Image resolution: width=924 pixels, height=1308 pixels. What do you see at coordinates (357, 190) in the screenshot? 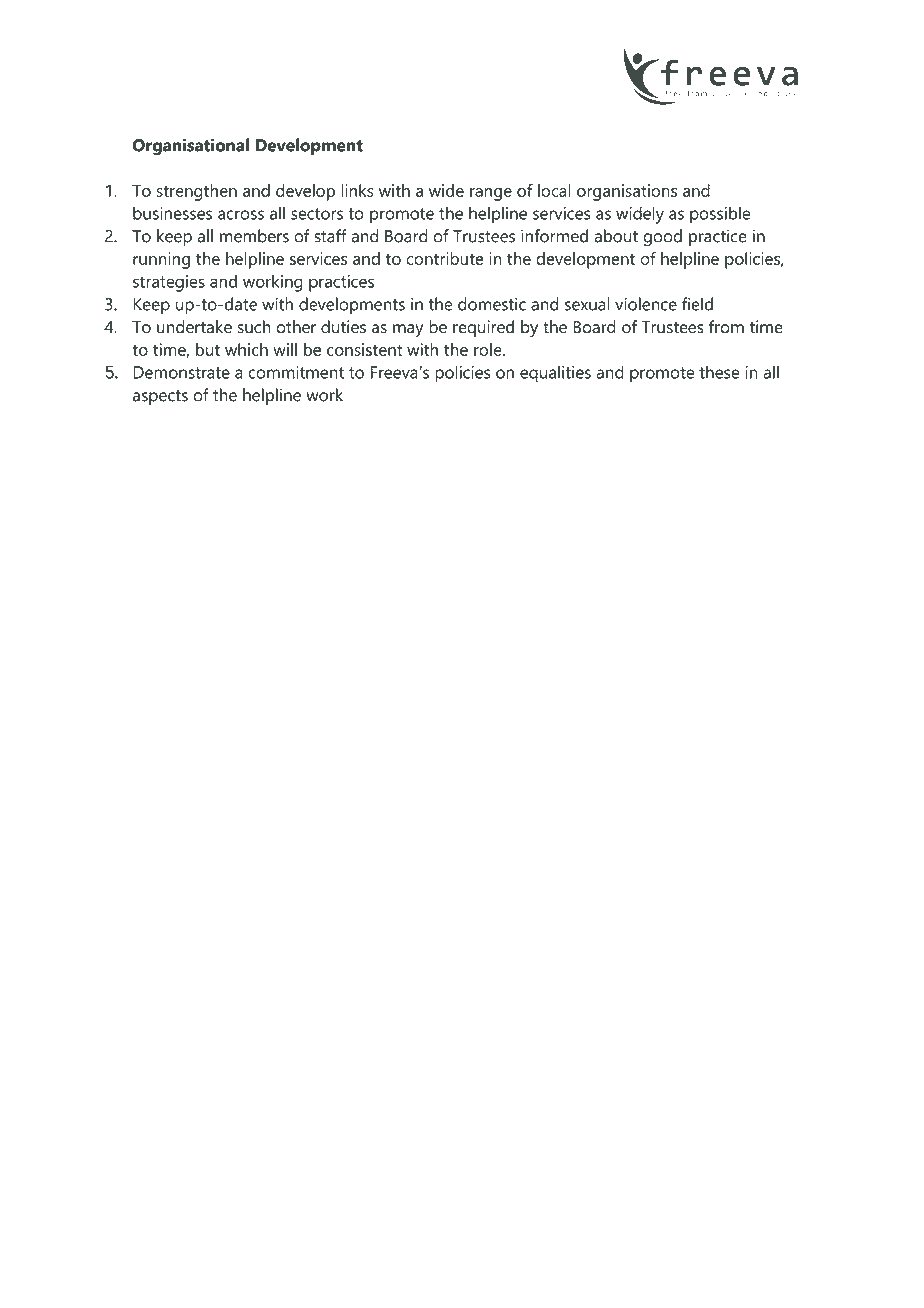
I see `links` at bounding box center [357, 190].
